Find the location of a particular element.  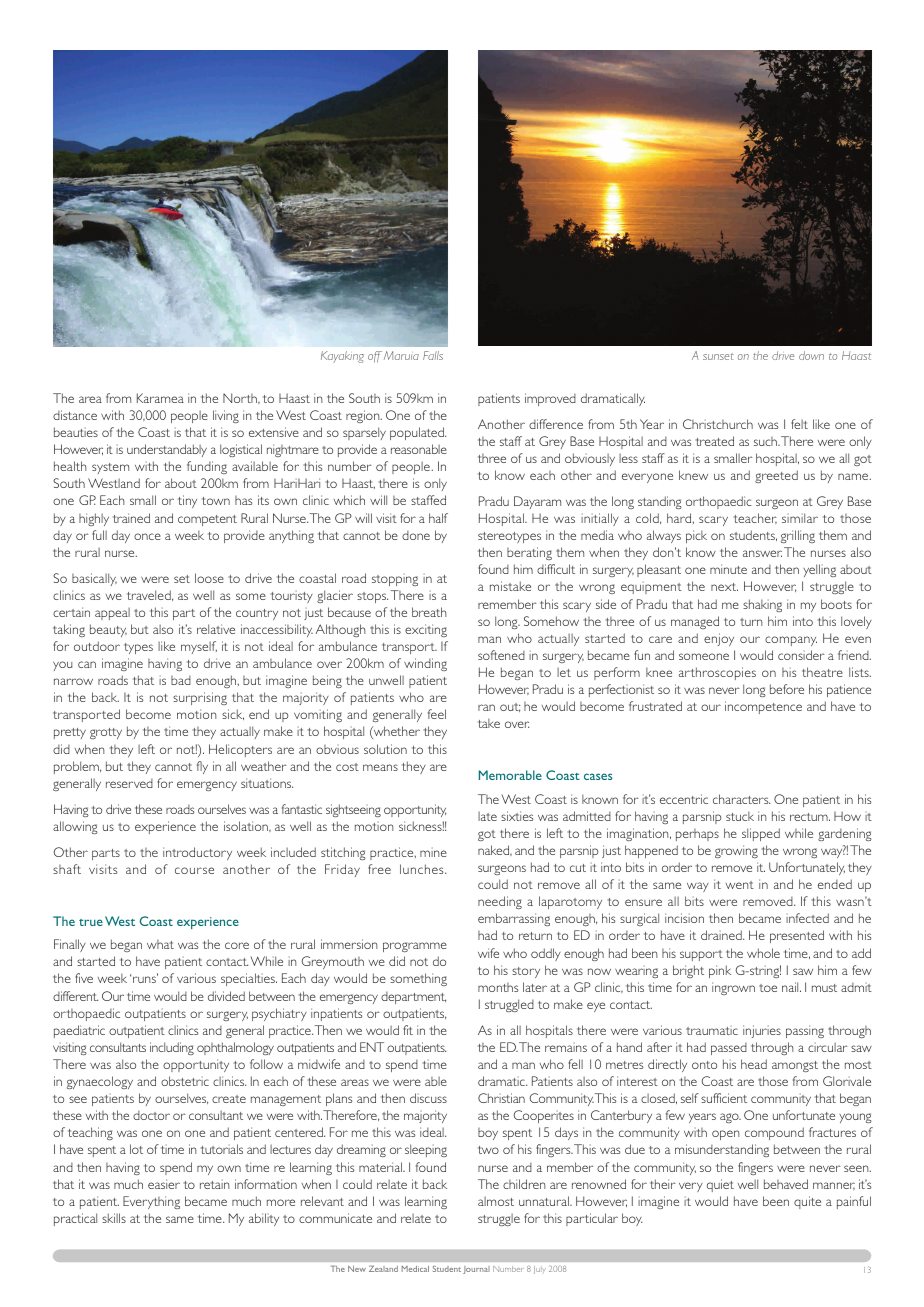

went is located at coordinates (740, 885).
